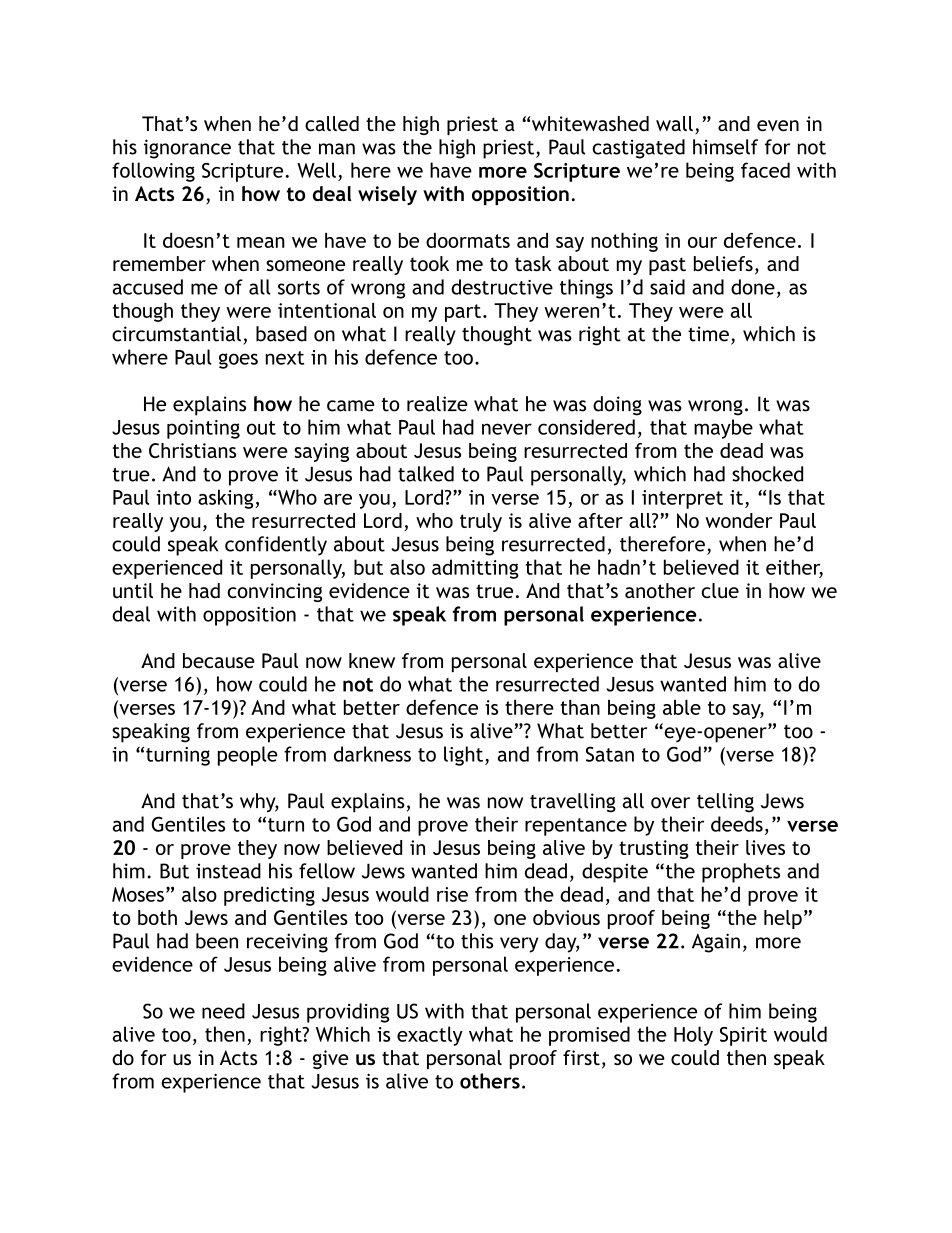 The height and width of the image is (1233, 952). What do you see at coordinates (192, 450) in the image?
I see `Christians` at bounding box center [192, 450].
